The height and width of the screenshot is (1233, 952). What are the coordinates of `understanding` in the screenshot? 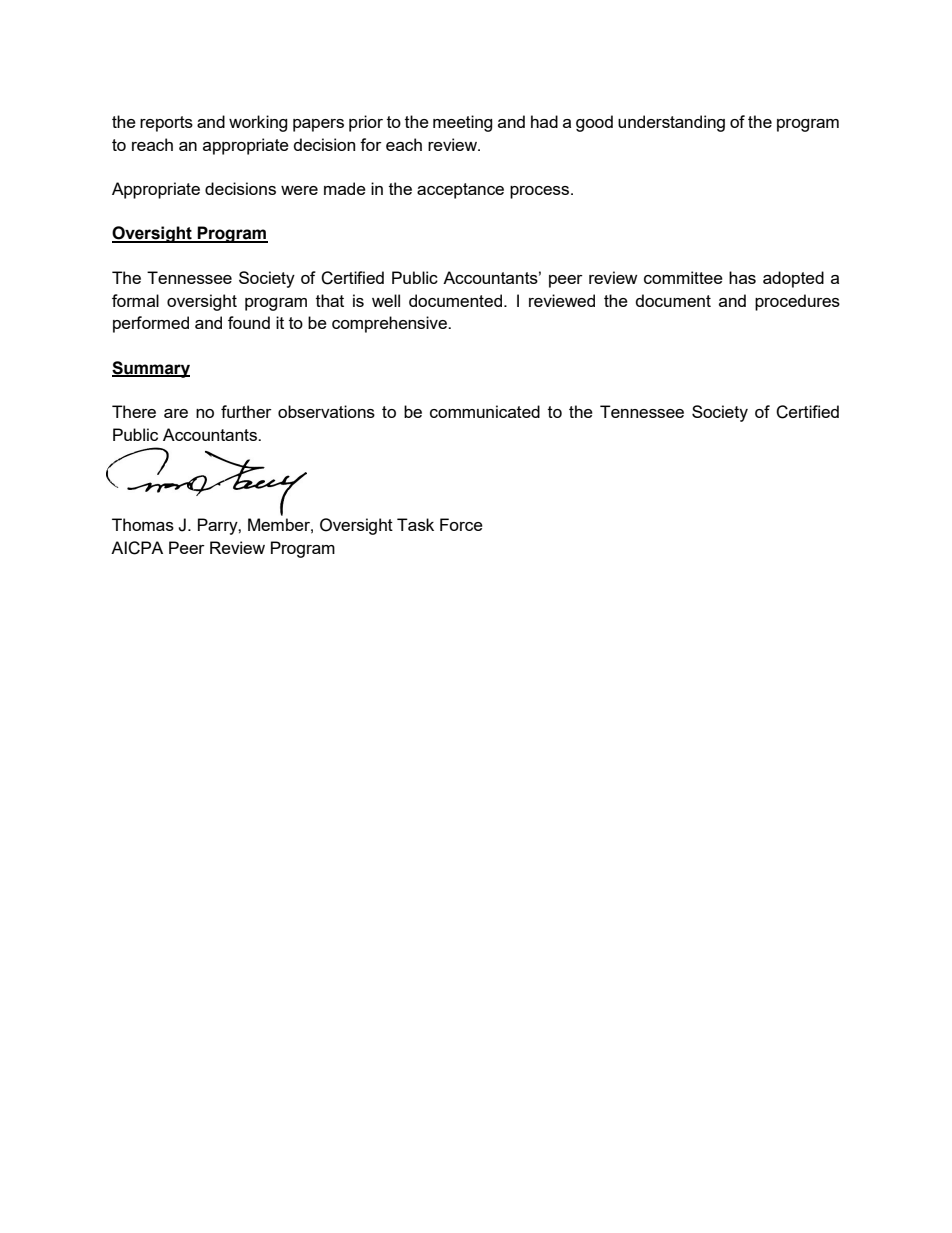 It's located at (671, 123).
